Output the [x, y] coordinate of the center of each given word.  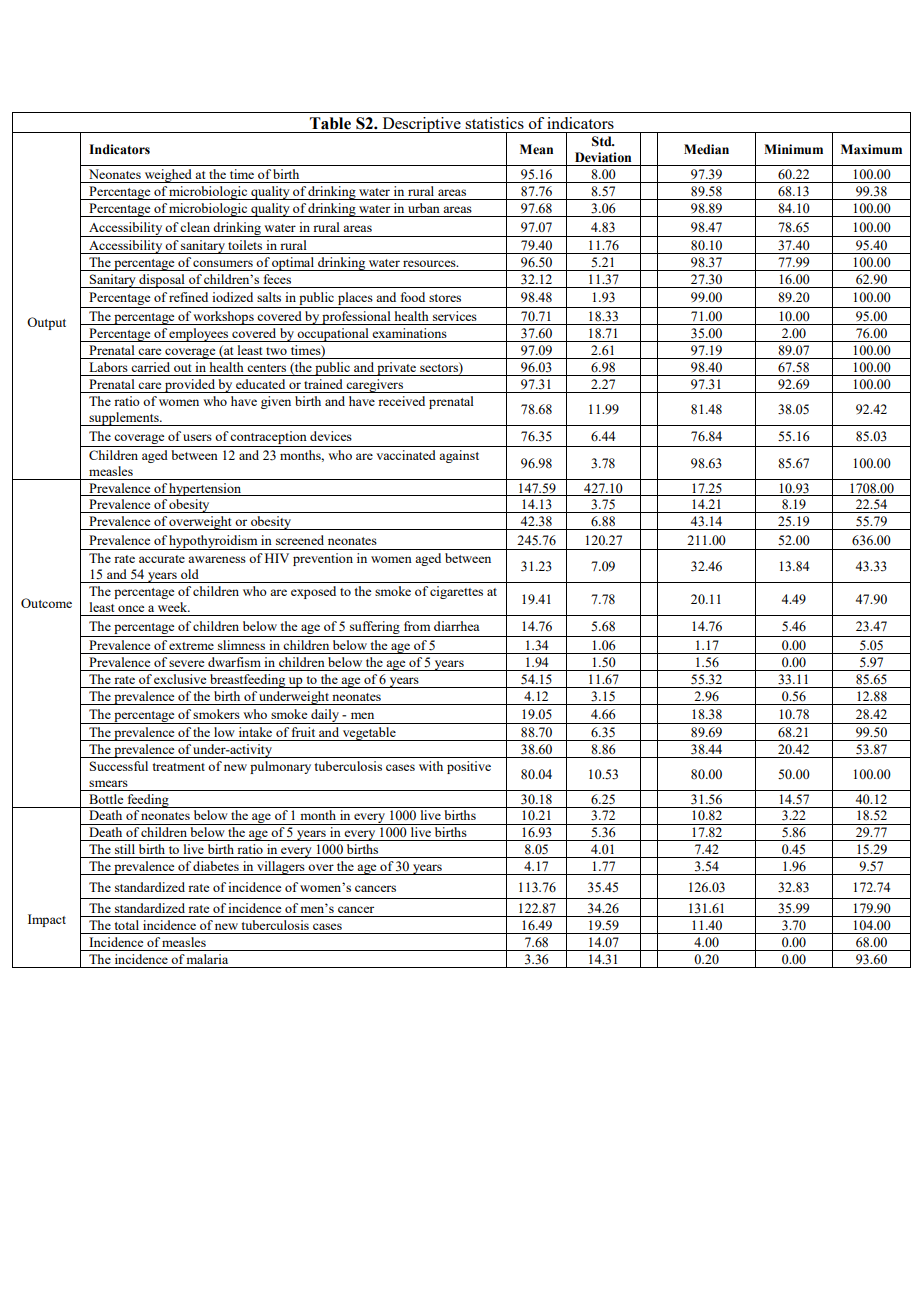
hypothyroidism [214, 542]
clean [195, 227]
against [459, 456]
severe [186, 663]
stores [445, 298]
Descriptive [421, 125]
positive [469, 767]
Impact [47, 920]
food [413, 297]
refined [188, 297]
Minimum [793, 149]
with [431, 766]
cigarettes [456, 592]
